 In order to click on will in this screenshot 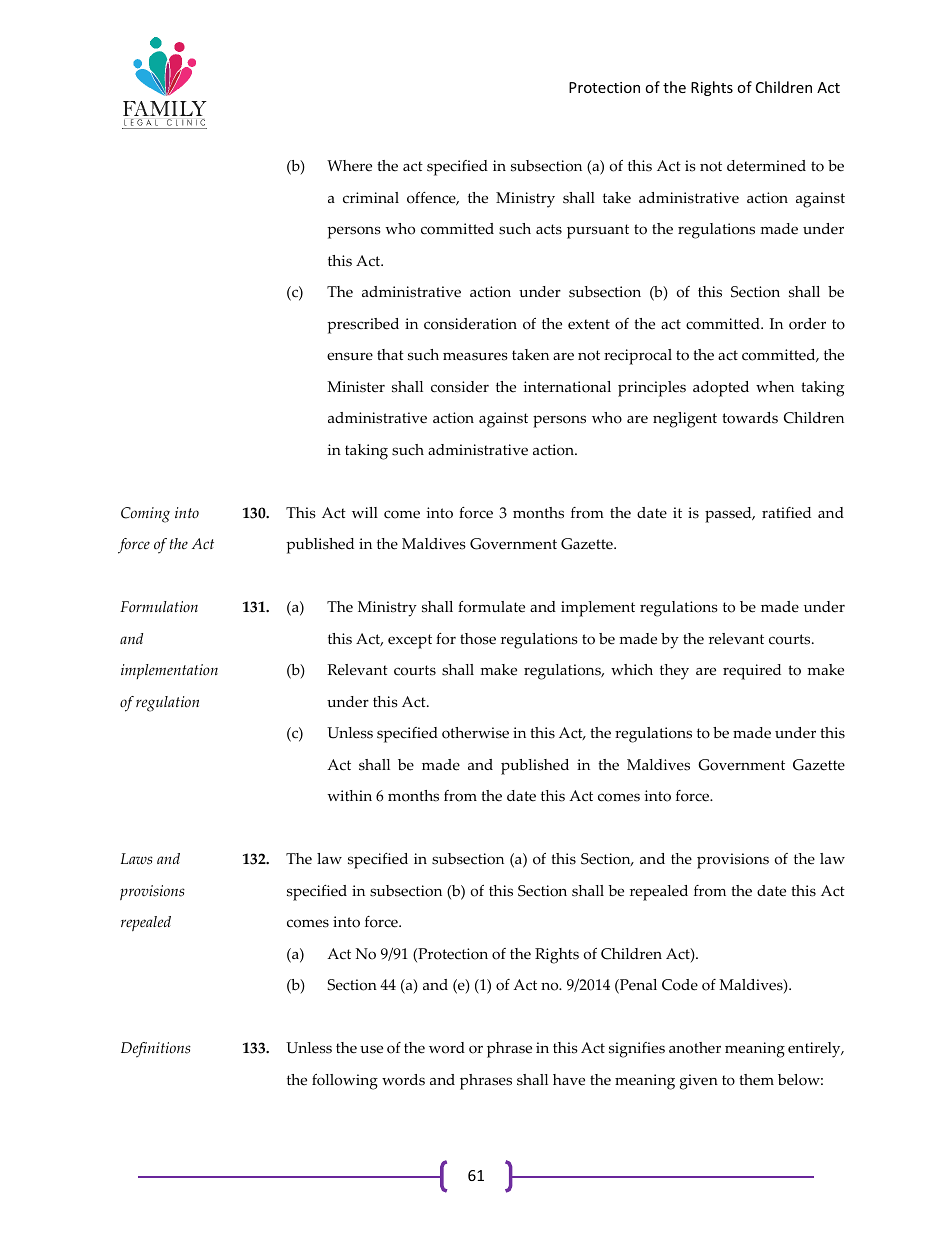, I will do `click(365, 512)`.
